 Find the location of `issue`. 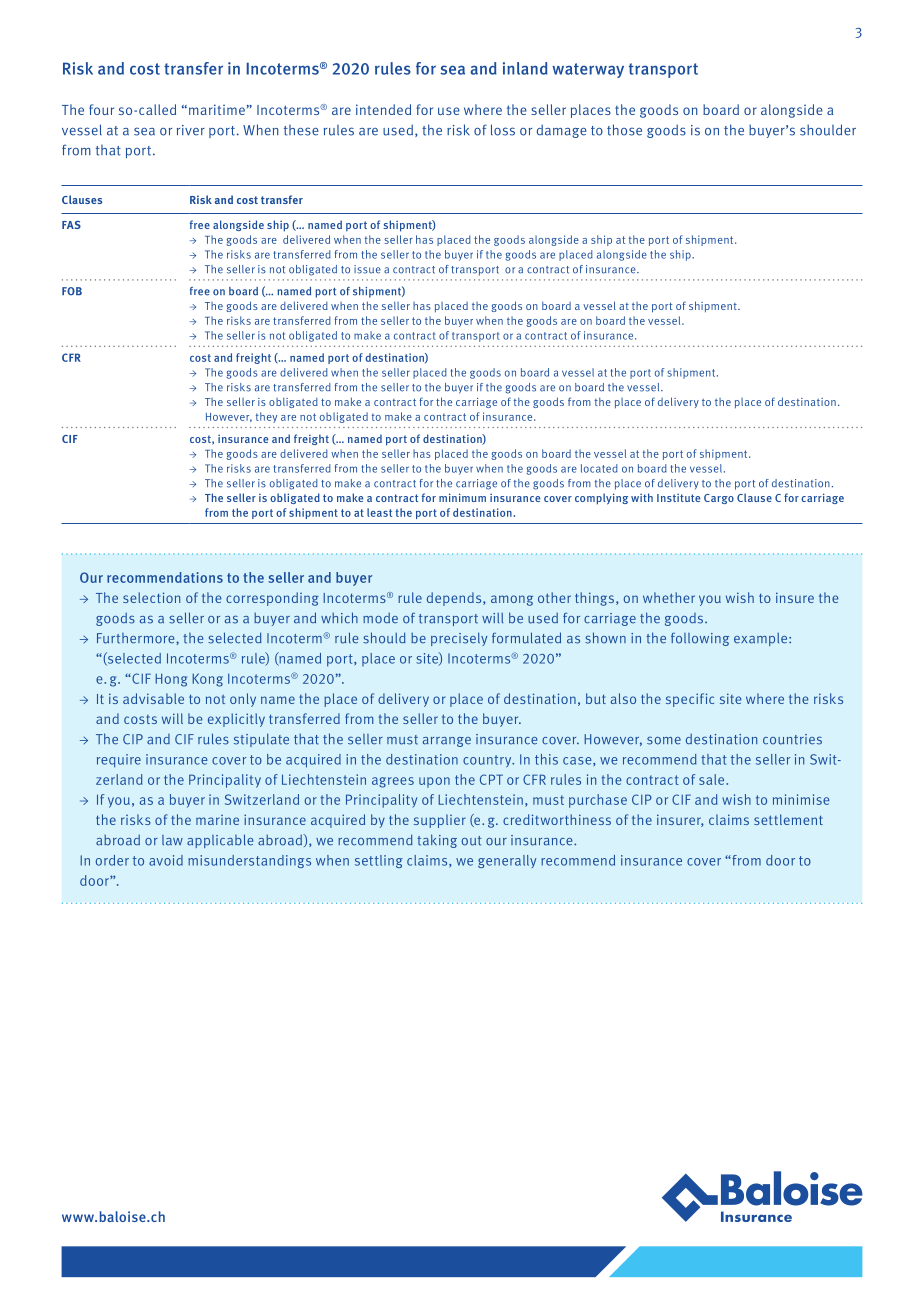

issue is located at coordinates (367, 269).
